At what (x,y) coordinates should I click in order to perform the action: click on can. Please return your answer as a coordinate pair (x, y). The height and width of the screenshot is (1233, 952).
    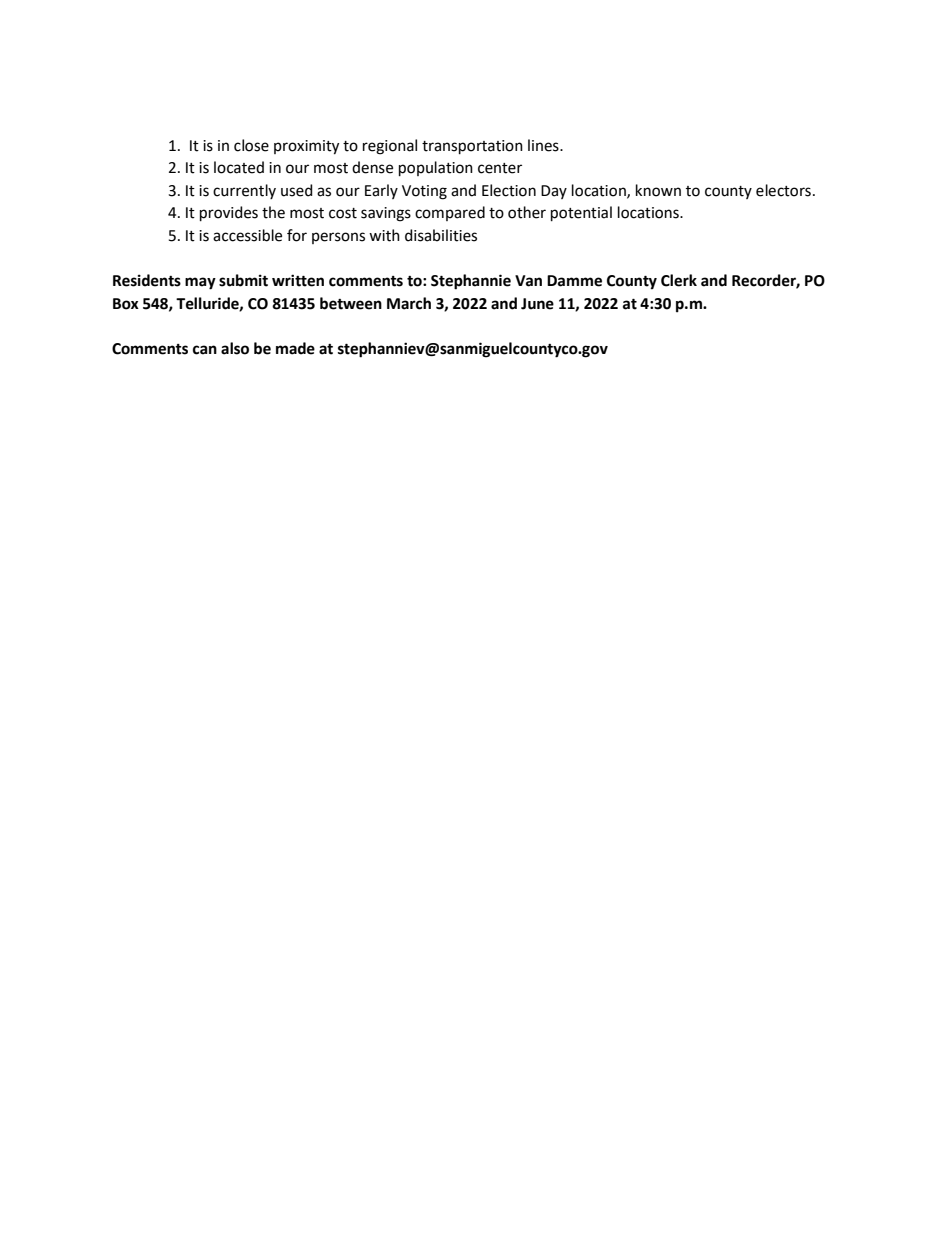
    Looking at the image, I should click on (205, 350).
